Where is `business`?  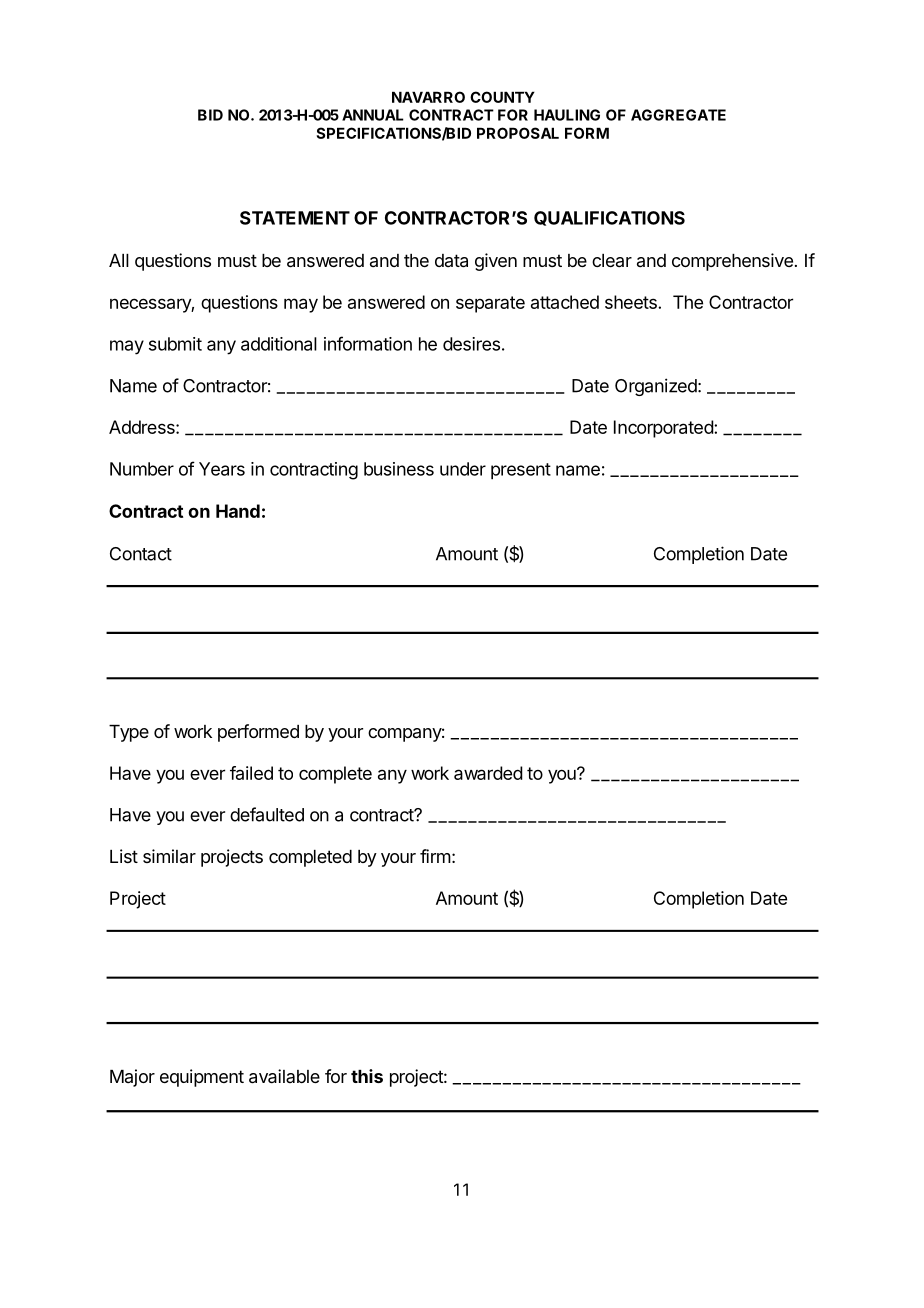 business is located at coordinates (399, 469).
